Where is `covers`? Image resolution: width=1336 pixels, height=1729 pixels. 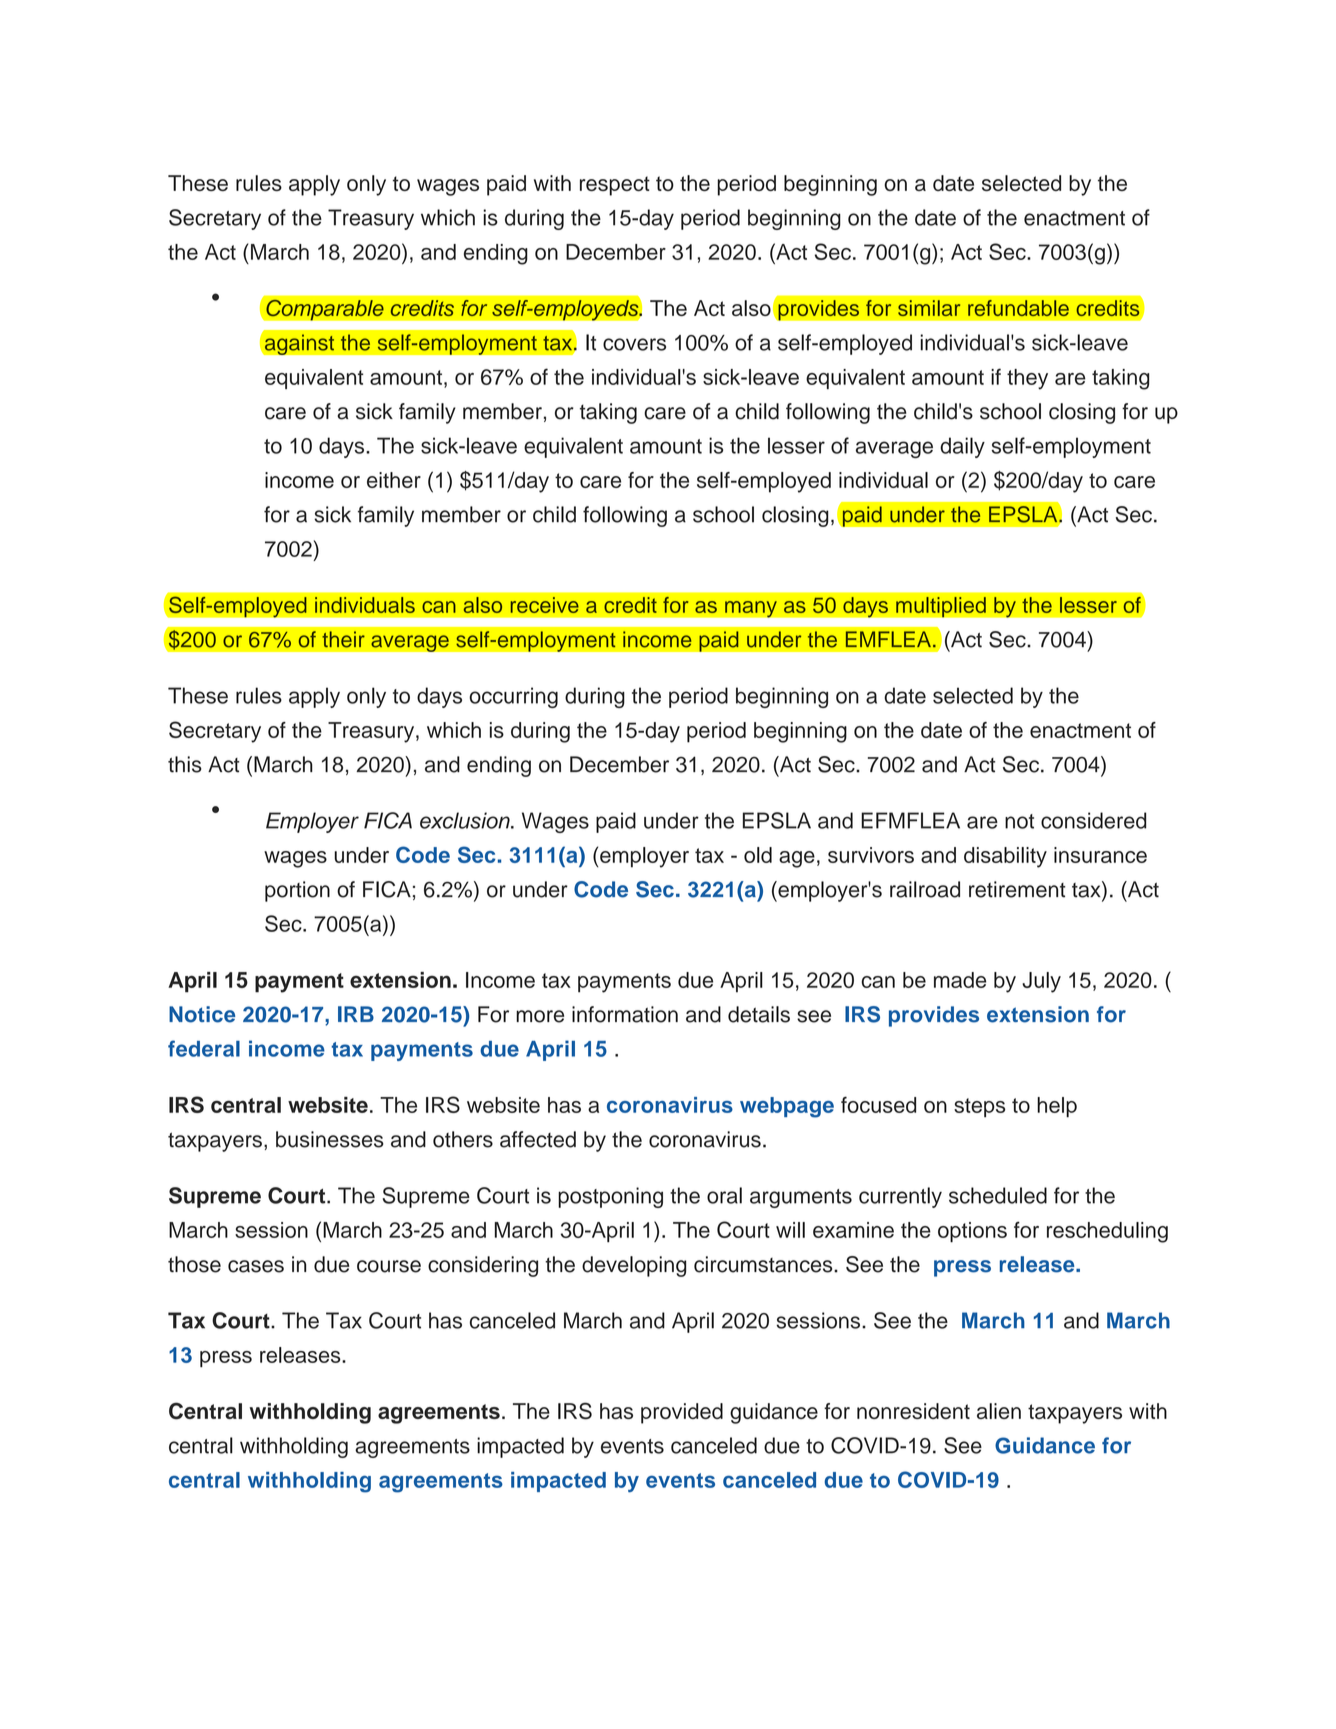 covers is located at coordinates (634, 344).
